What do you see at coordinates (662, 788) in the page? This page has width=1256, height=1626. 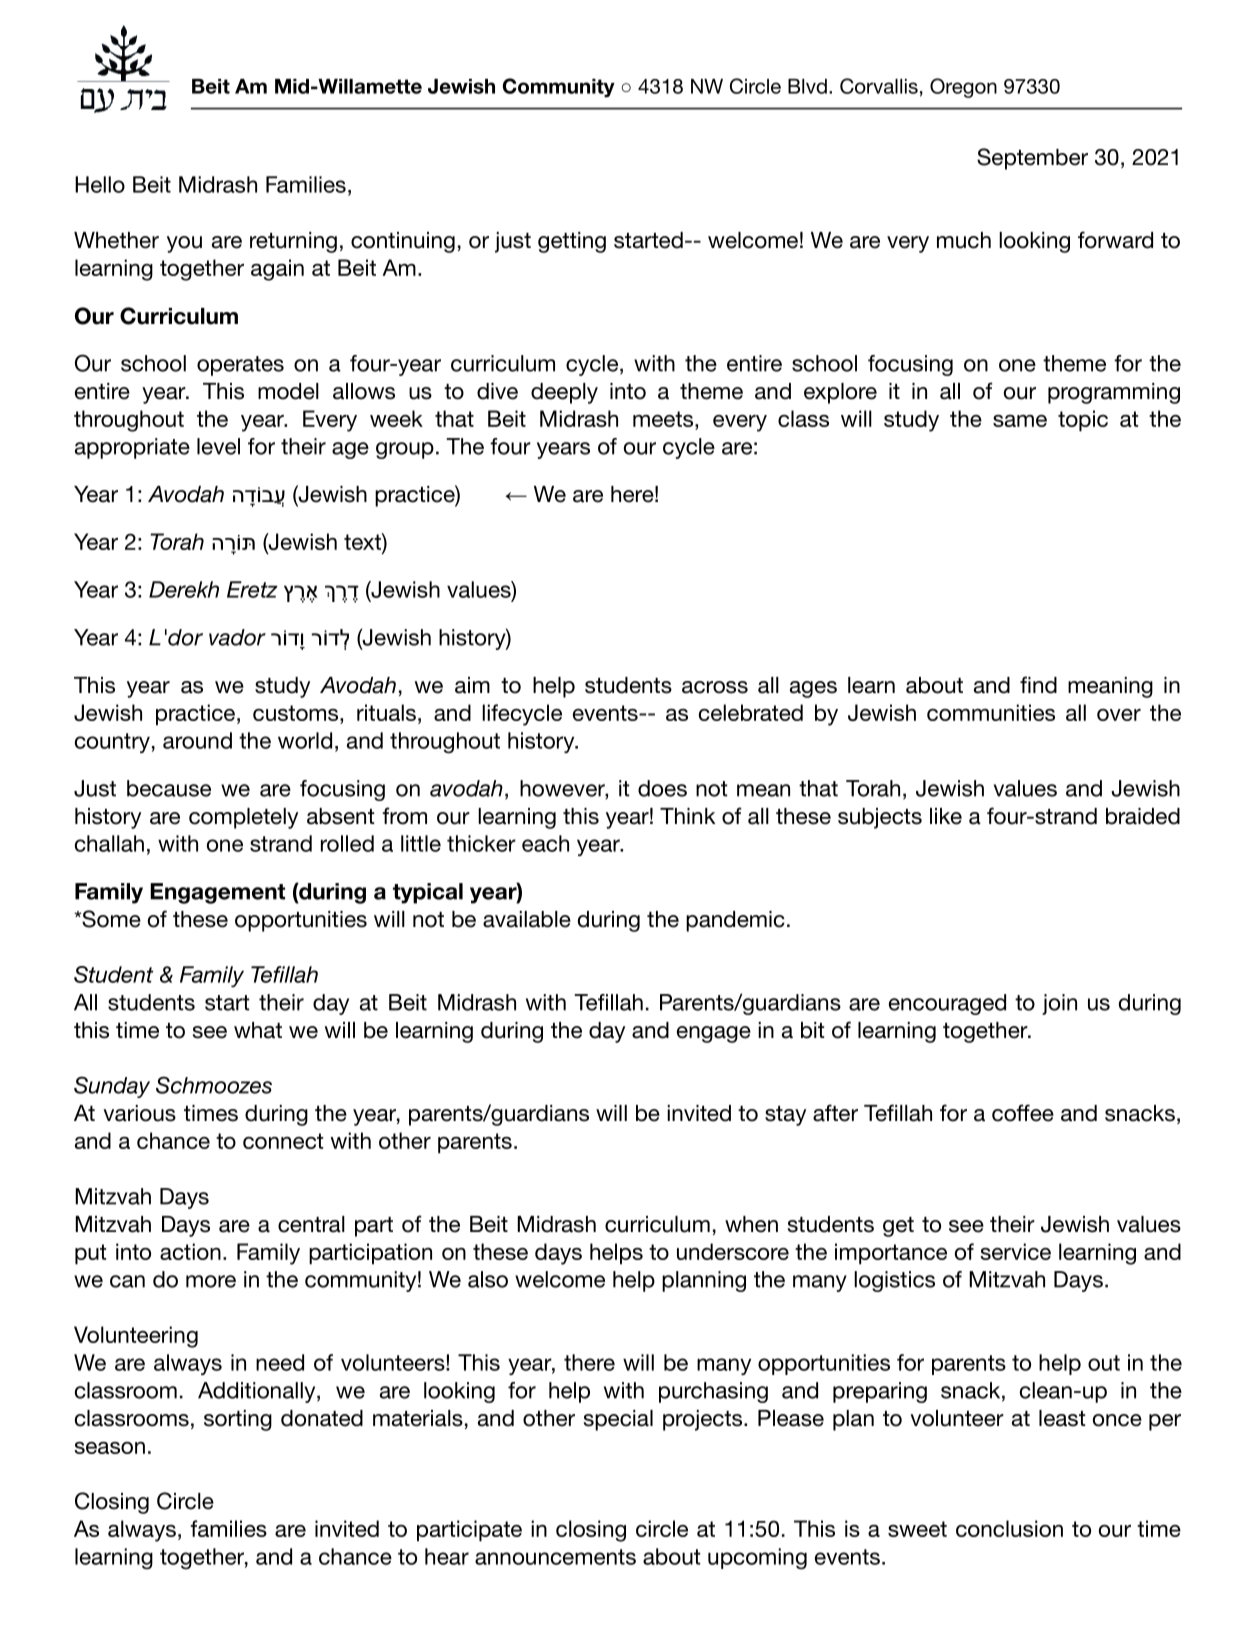 I see `does` at bounding box center [662, 788].
